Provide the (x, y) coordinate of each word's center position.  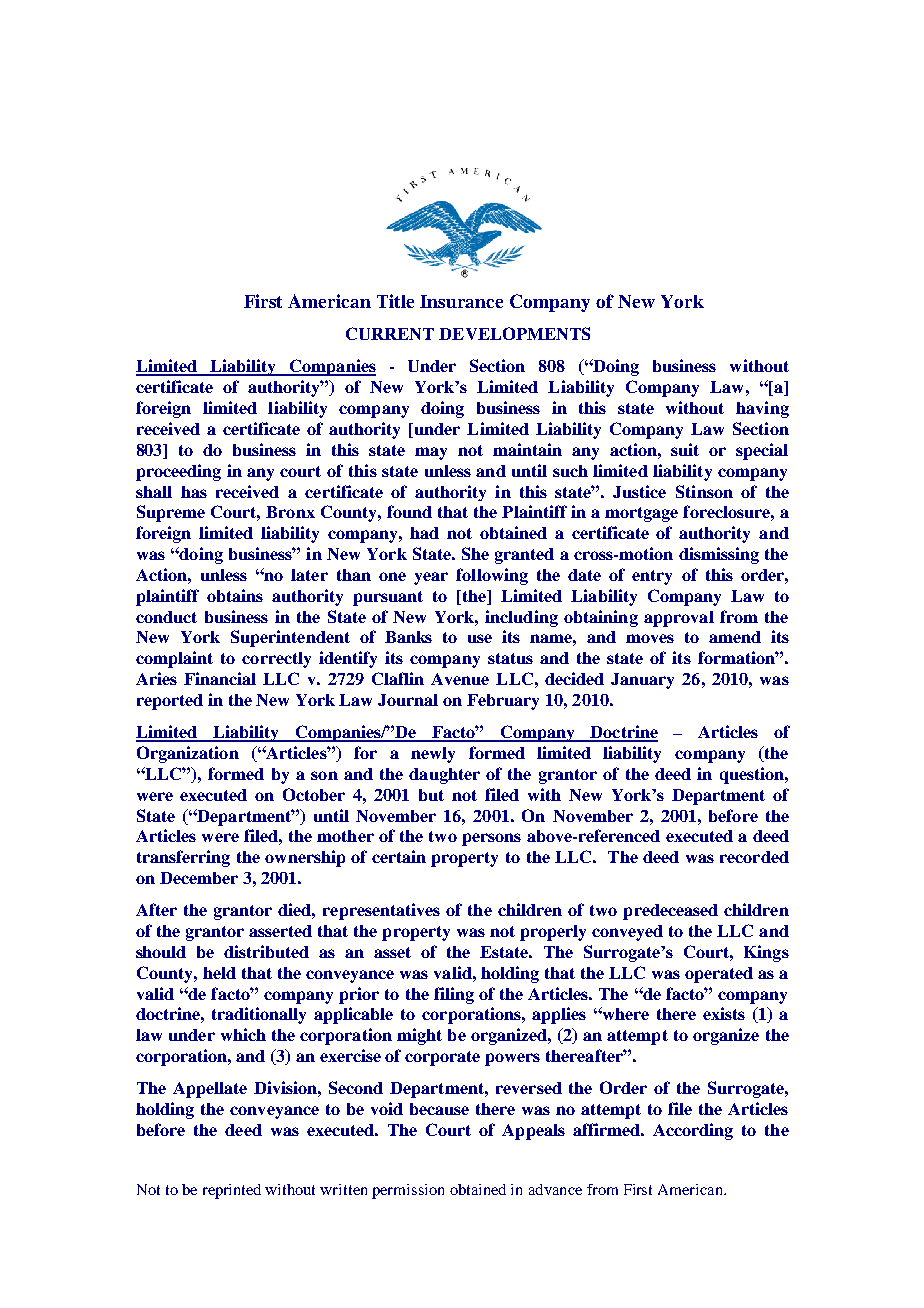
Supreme (171, 513)
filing (454, 995)
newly (433, 755)
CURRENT (390, 333)
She (475, 553)
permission (408, 1191)
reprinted (232, 1191)
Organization (188, 754)
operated (719, 975)
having (762, 409)
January (642, 681)
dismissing (719, 555)
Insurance (461, 301)
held (219, 973)
